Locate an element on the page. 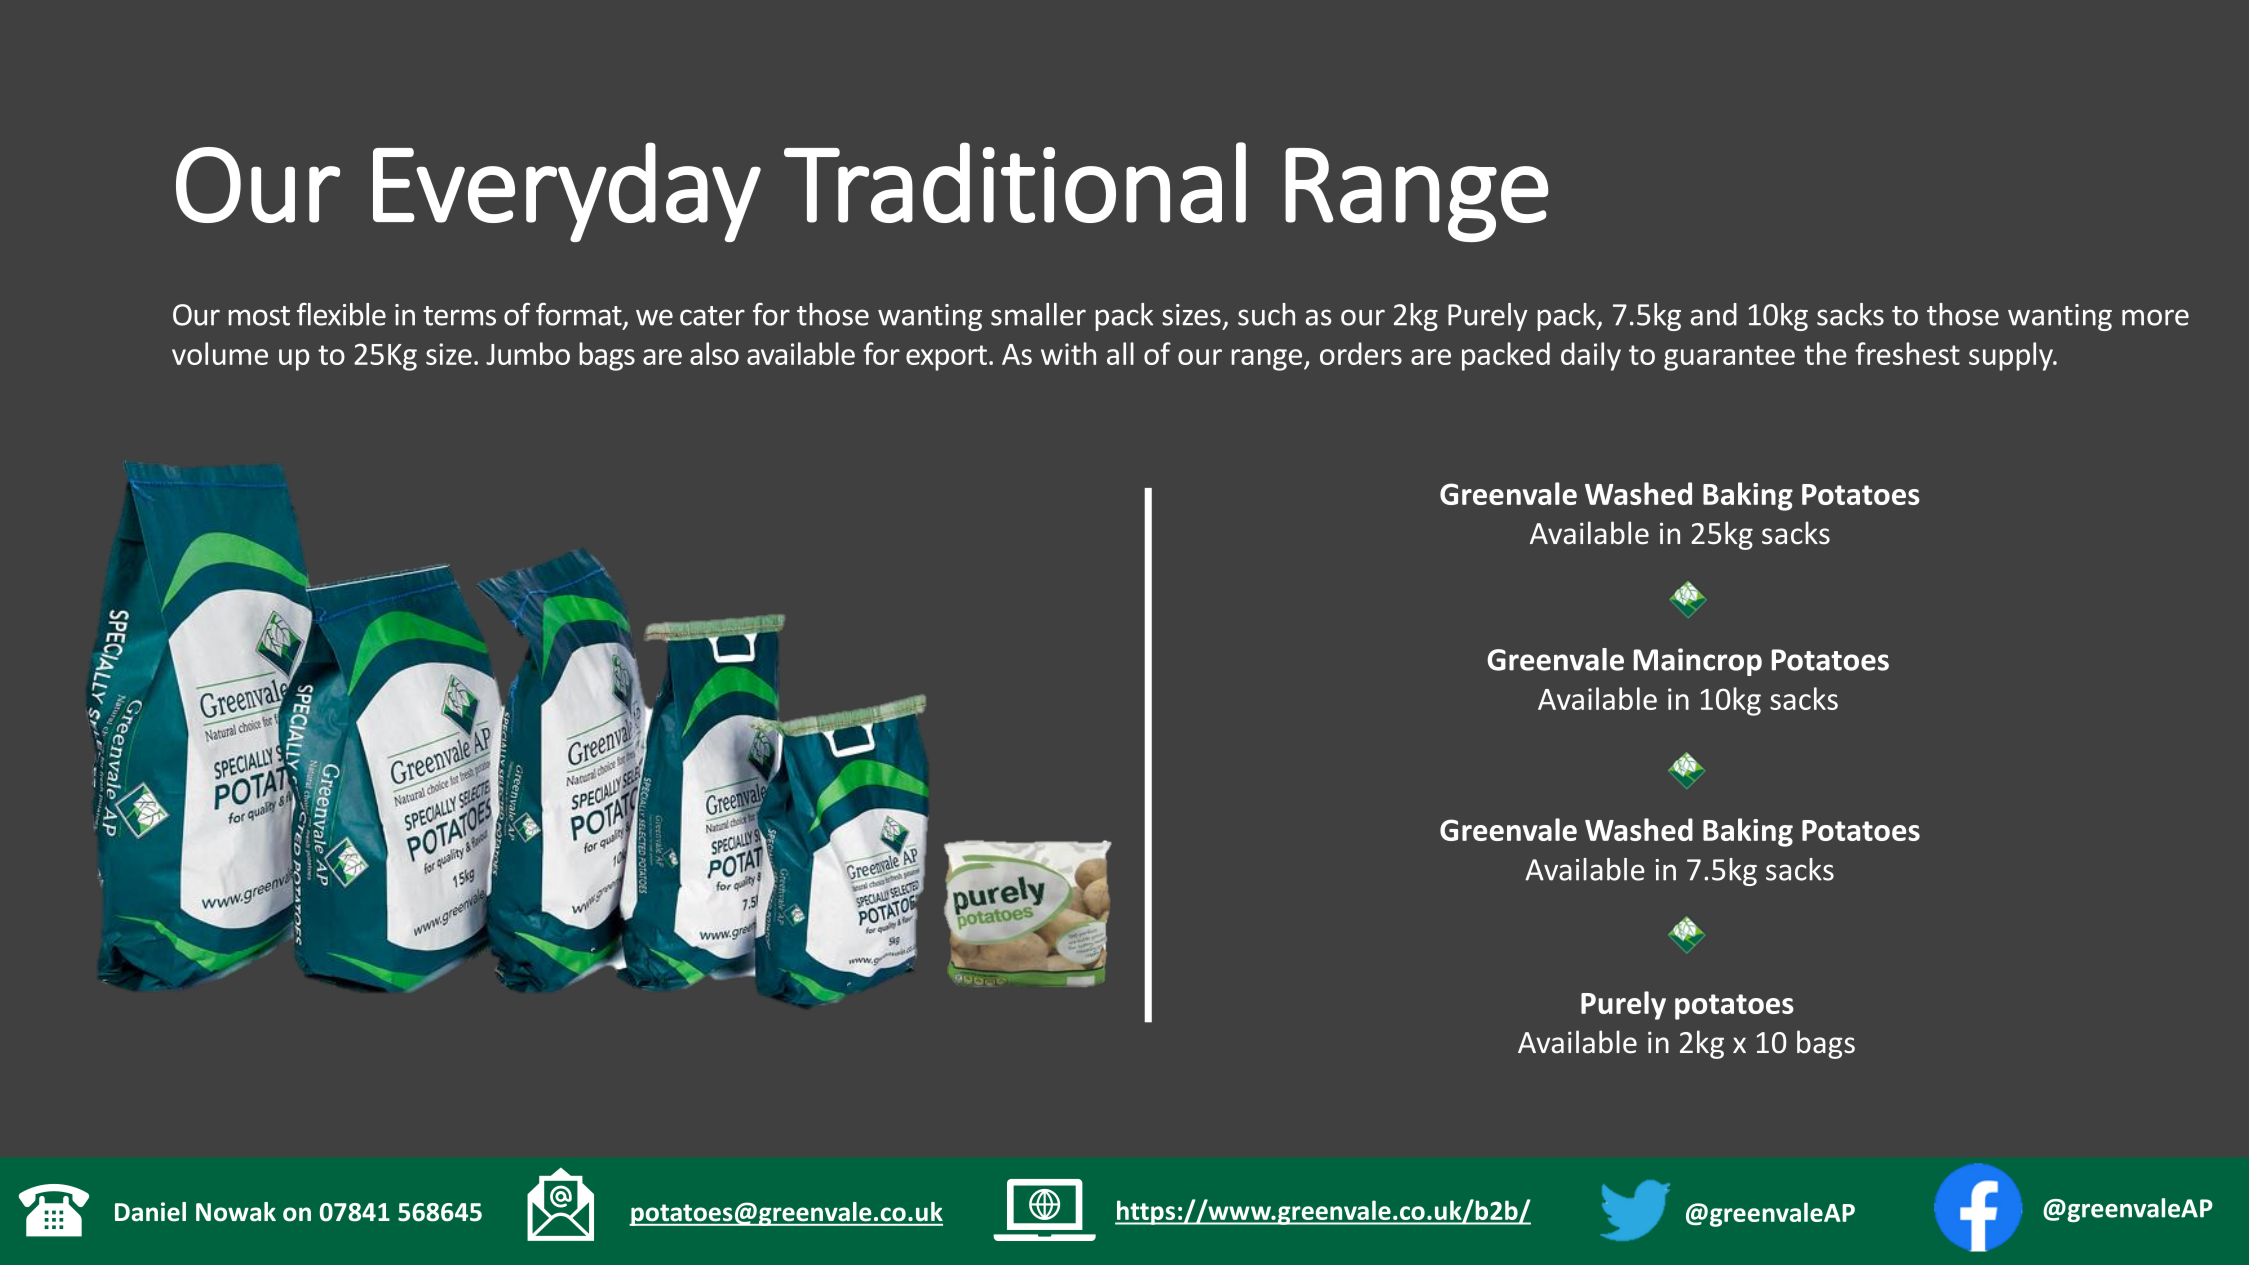 The image size is (2249, 1265). with is located at coordinates (1068, 353).
